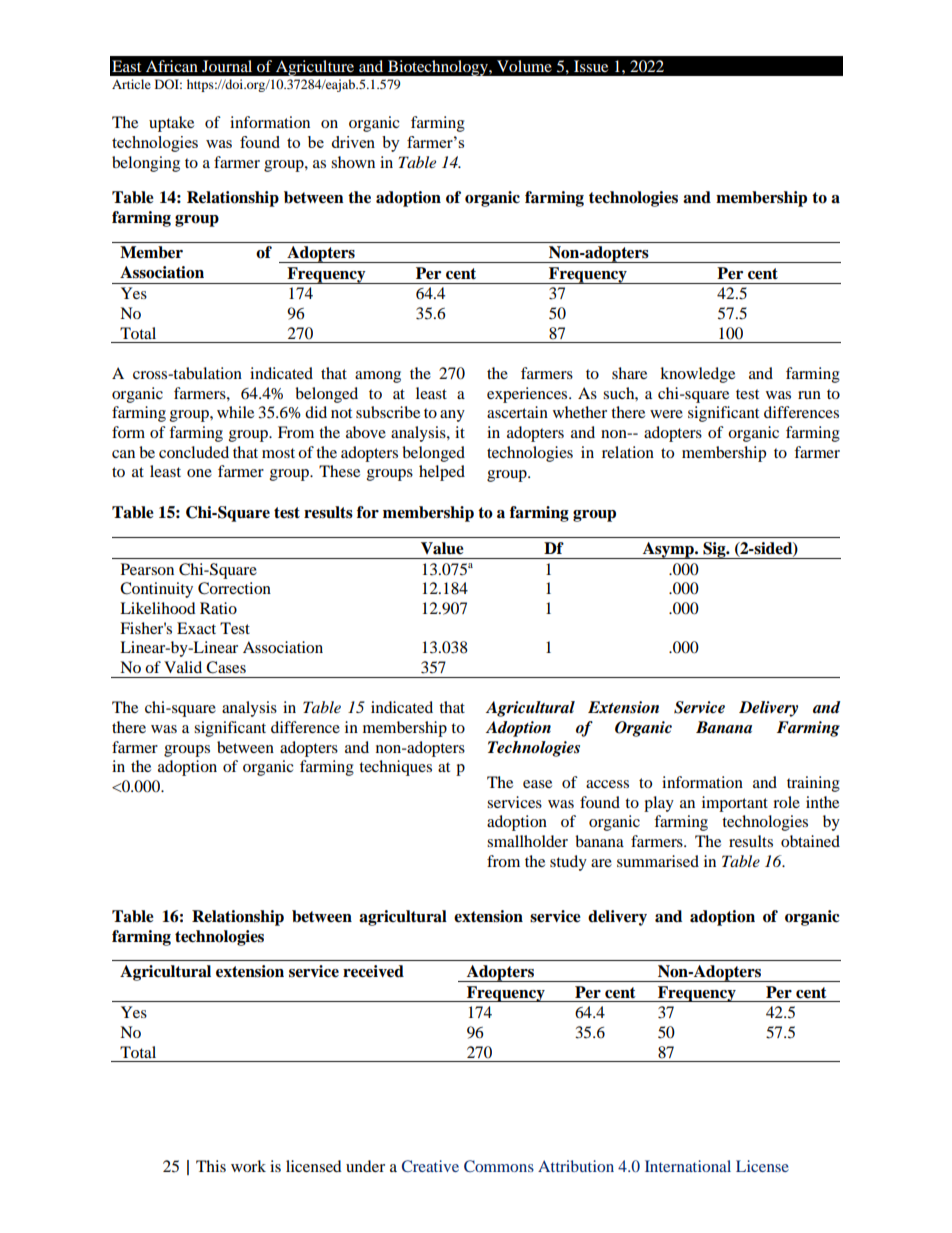 Image resolution: width=952 pixels, height=1233 pixels. What do you see at coordinates (442, 548) in the screenshot?
I see `Value` at bounding box center [442, 548].
